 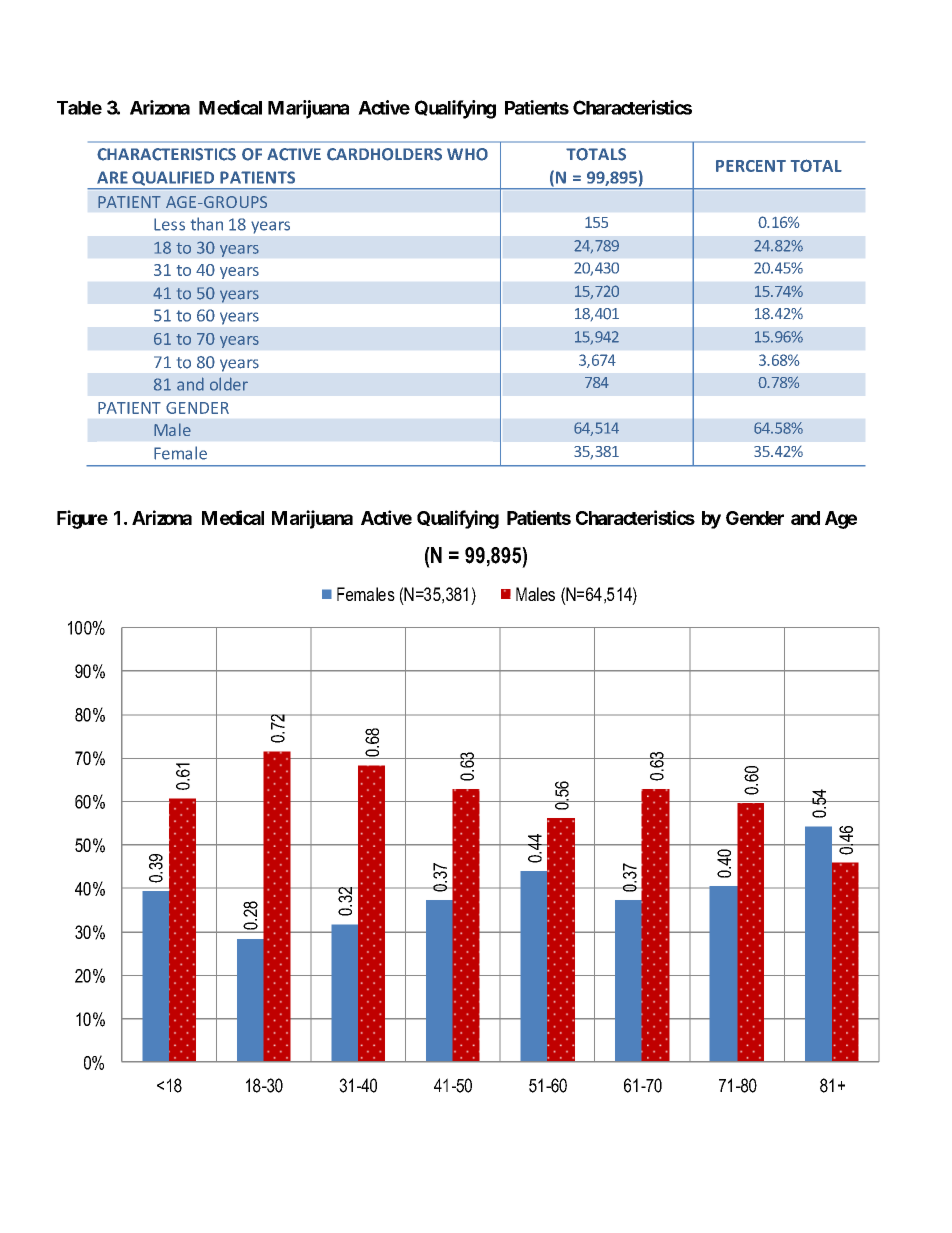 I want to click on WHO, so click(x=467, y=154).
